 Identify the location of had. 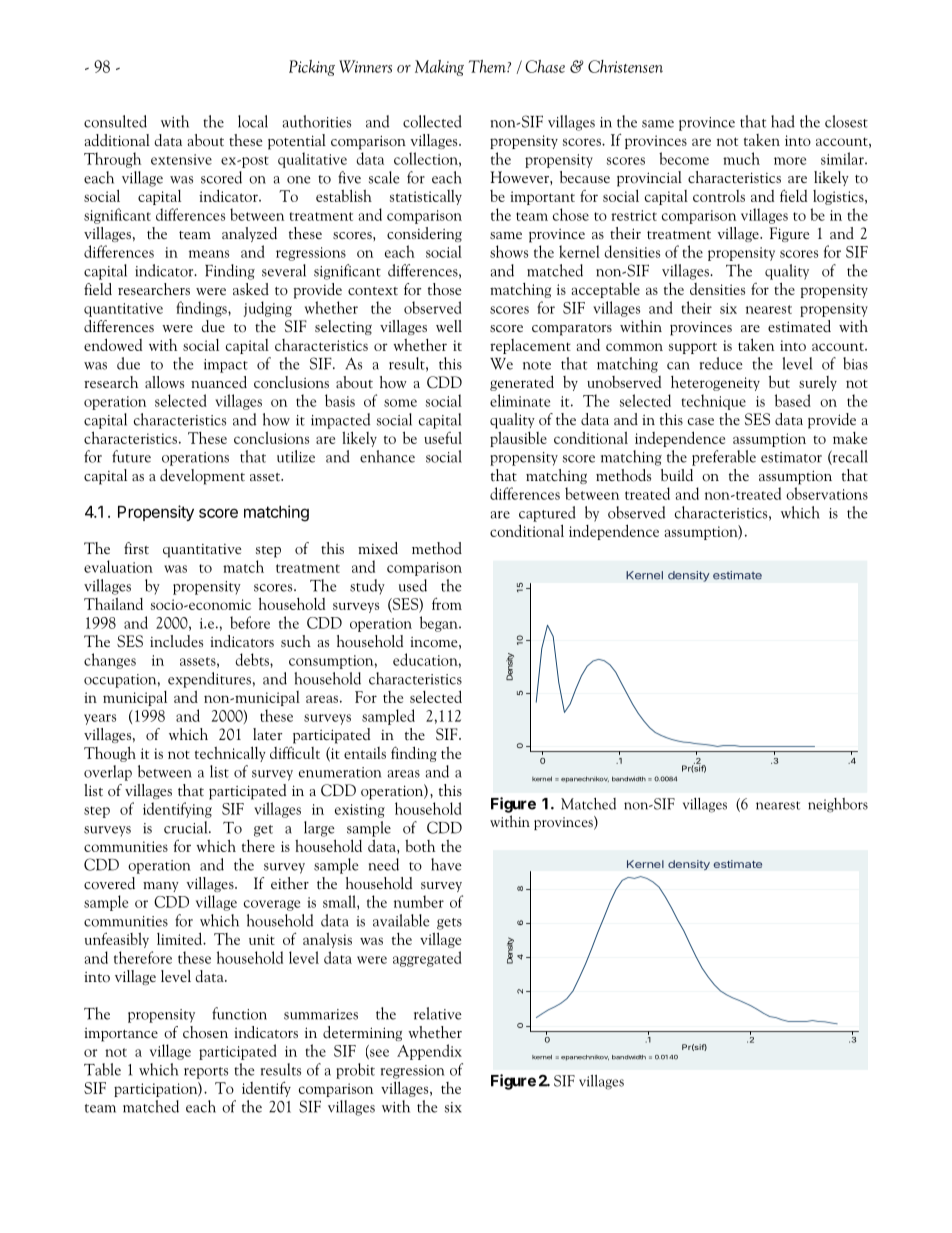
(783, 121).
